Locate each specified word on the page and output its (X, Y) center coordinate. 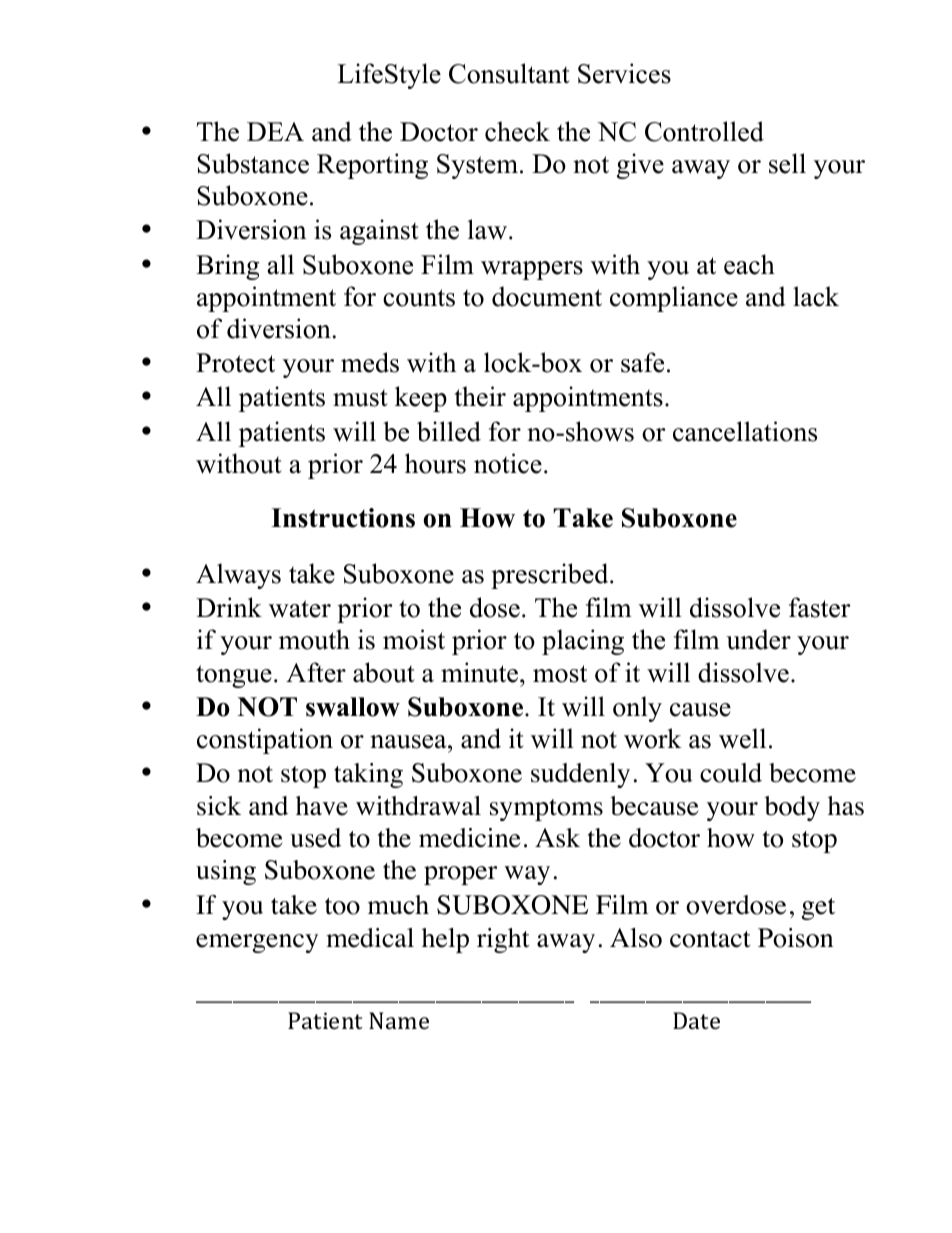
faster (820, 607)
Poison (795, 938)
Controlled (704, 131)
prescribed (551, 576)
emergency (257, 943)
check (517, 131)
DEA (275, 131)
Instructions (343, 518)
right (503, 940)
